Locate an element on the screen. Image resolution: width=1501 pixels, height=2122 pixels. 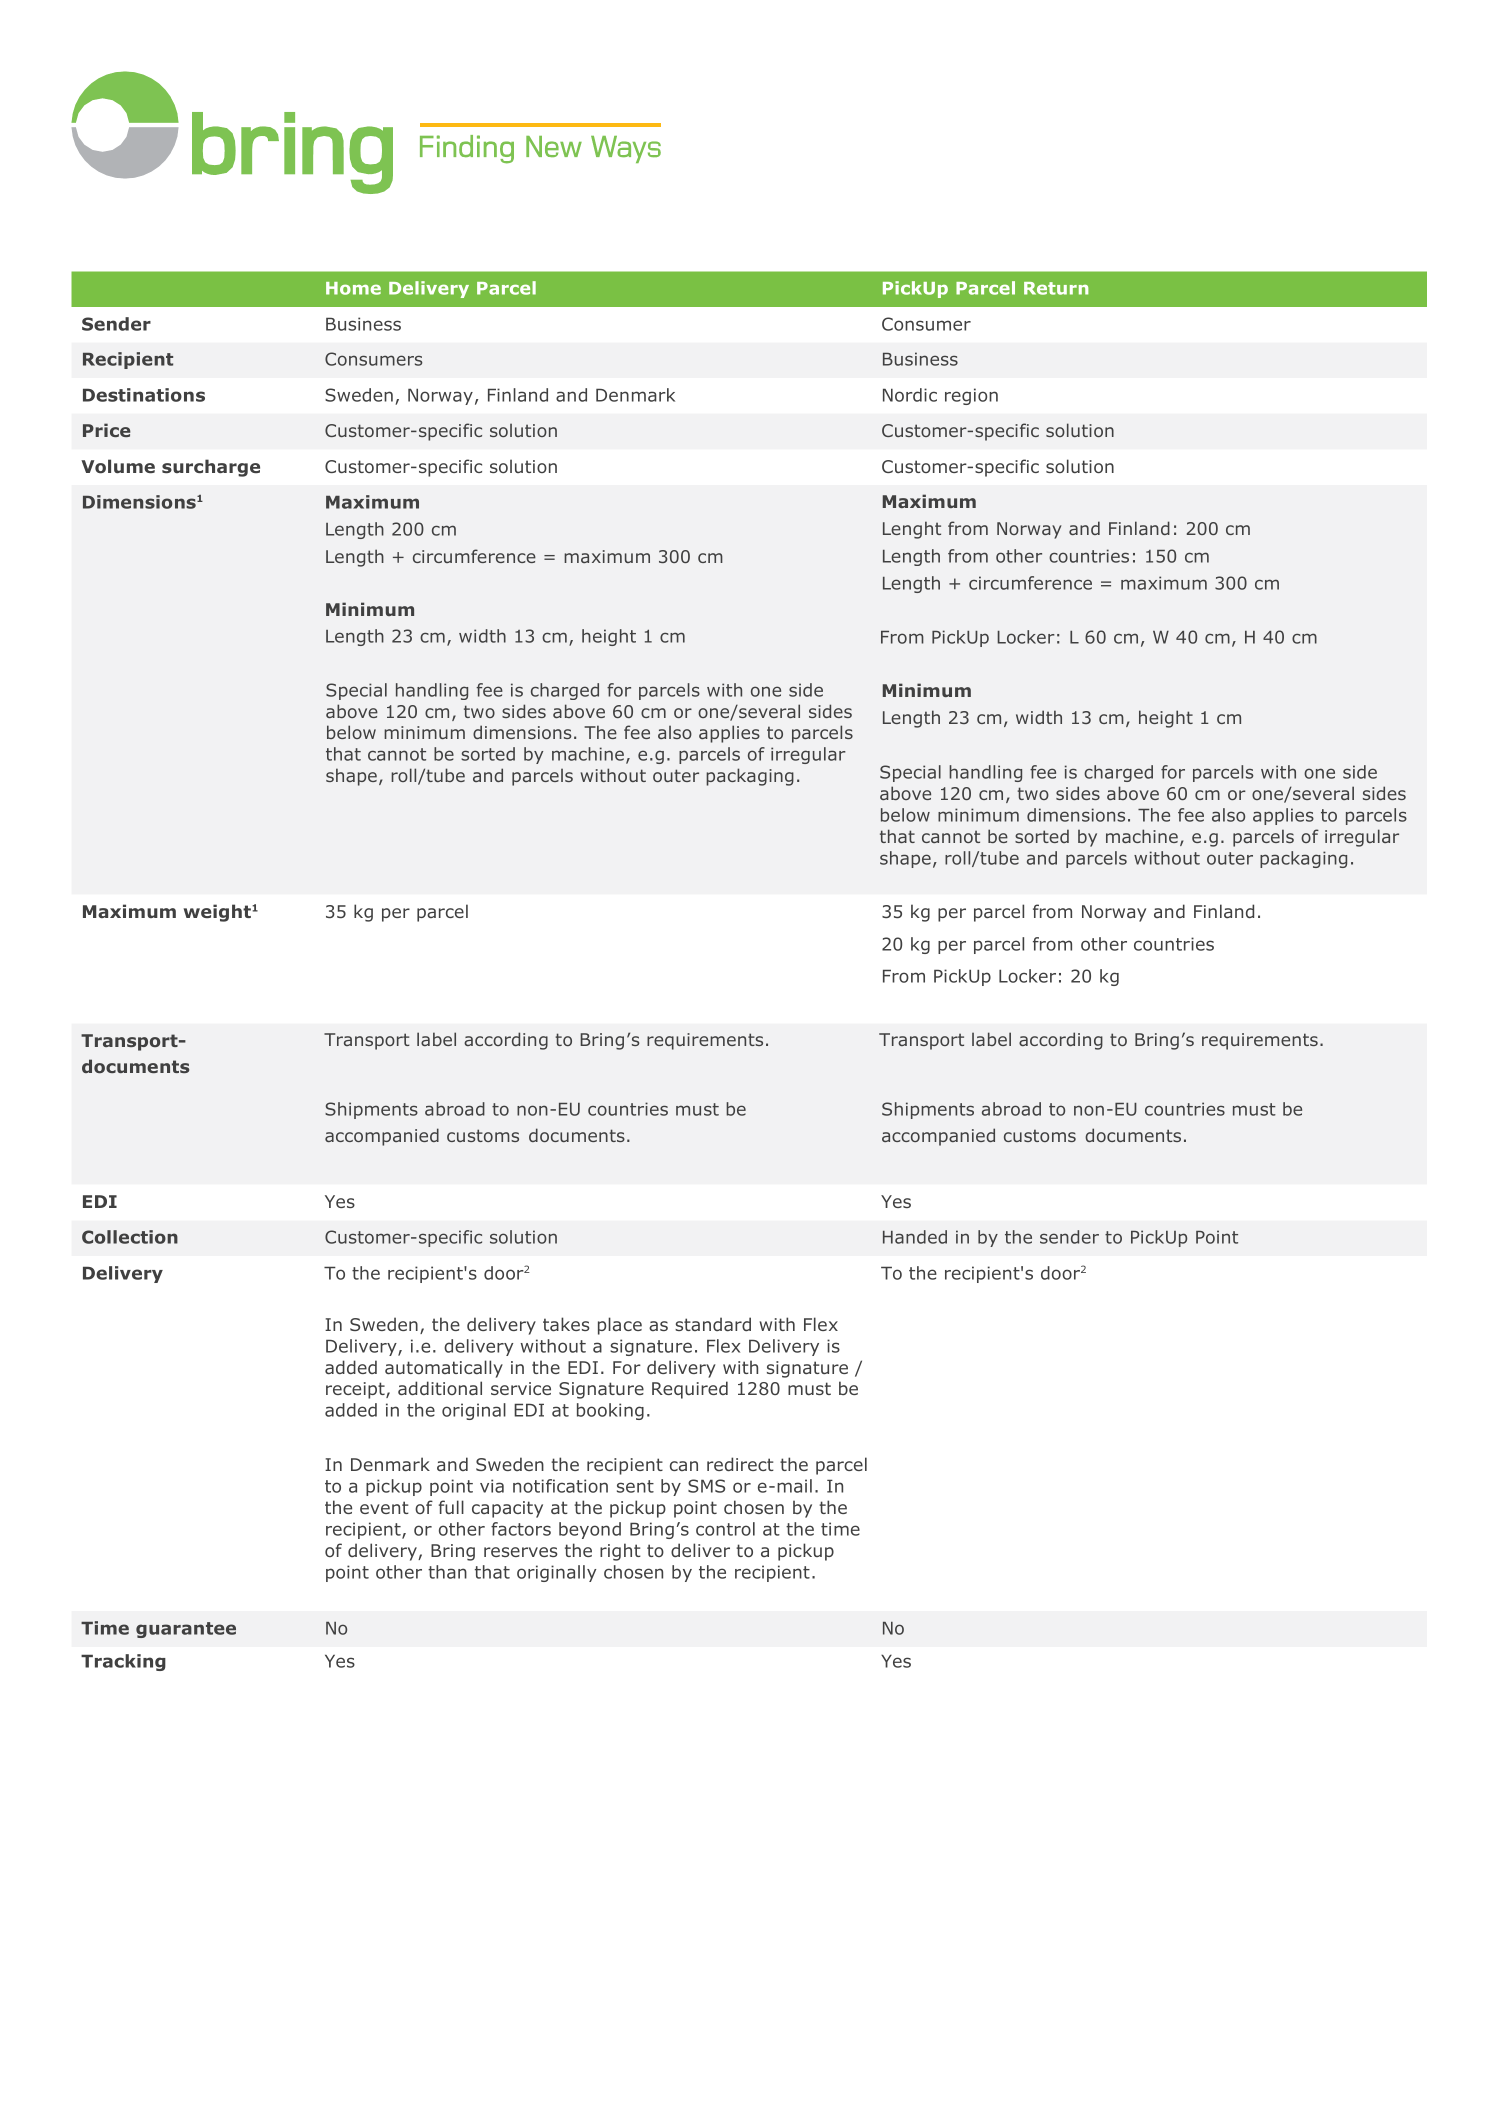
Handed is located at coordinates (915, 1237).
